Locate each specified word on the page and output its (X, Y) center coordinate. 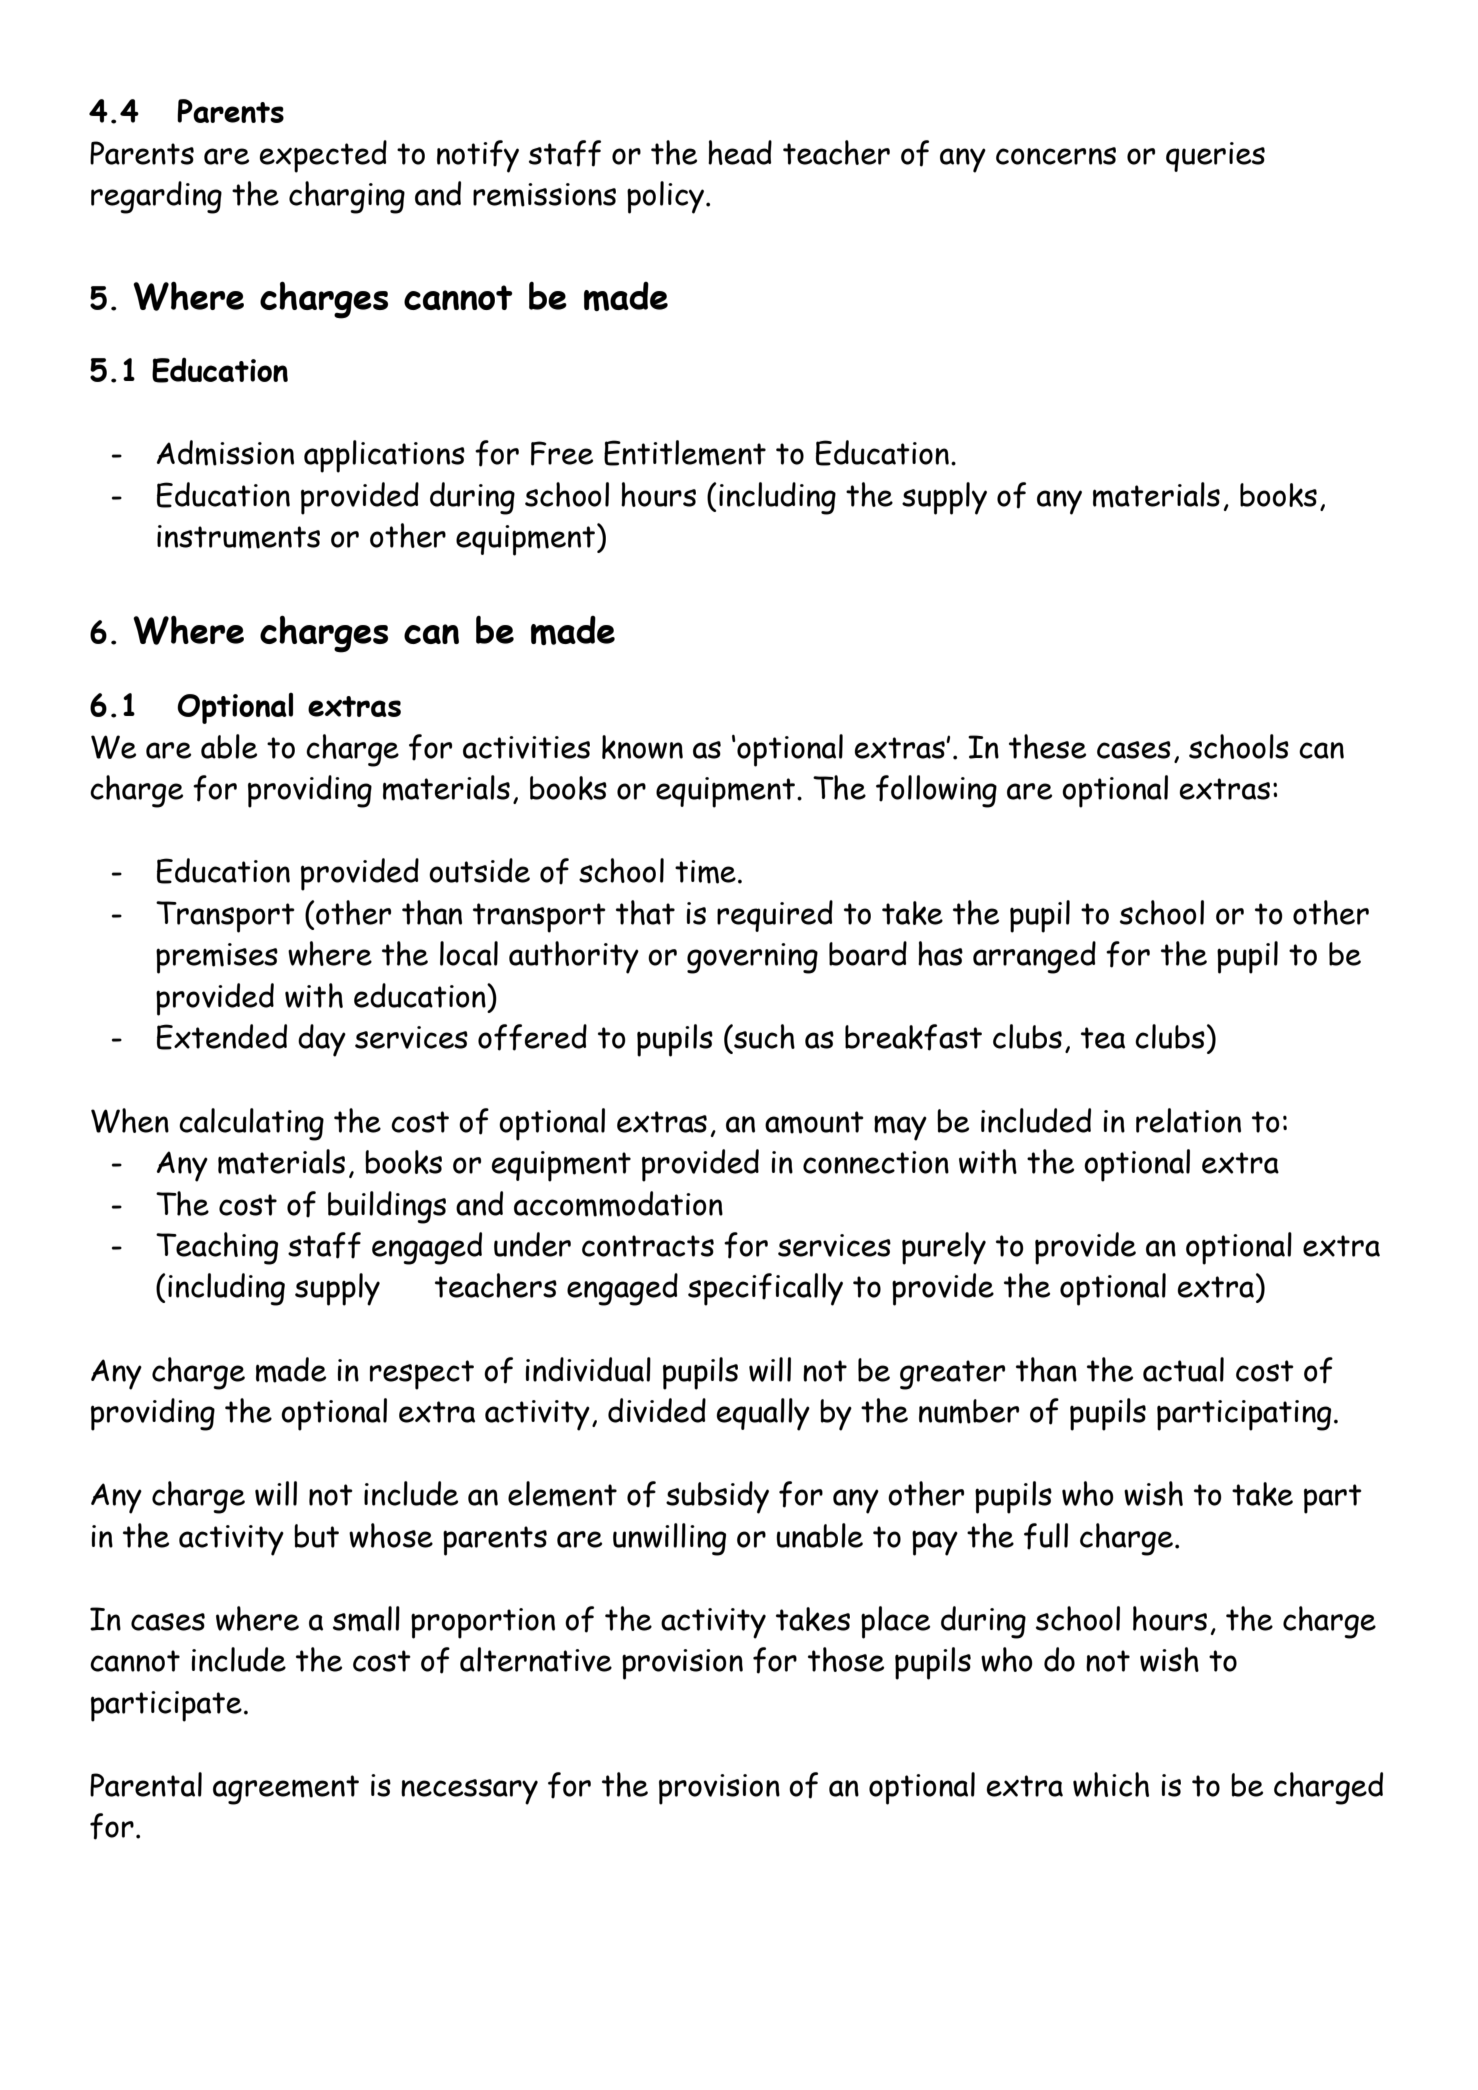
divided (657, 1410)
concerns (1056, 156)
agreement (286, 1790)
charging (347, 197)
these (1047, 746)
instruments (238, 537)
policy (665, 197)
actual (1183, 1369)
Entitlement (685, 453)
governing (752, 958)
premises (217, 958)
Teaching (217, 1248)
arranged (1034, 957)
